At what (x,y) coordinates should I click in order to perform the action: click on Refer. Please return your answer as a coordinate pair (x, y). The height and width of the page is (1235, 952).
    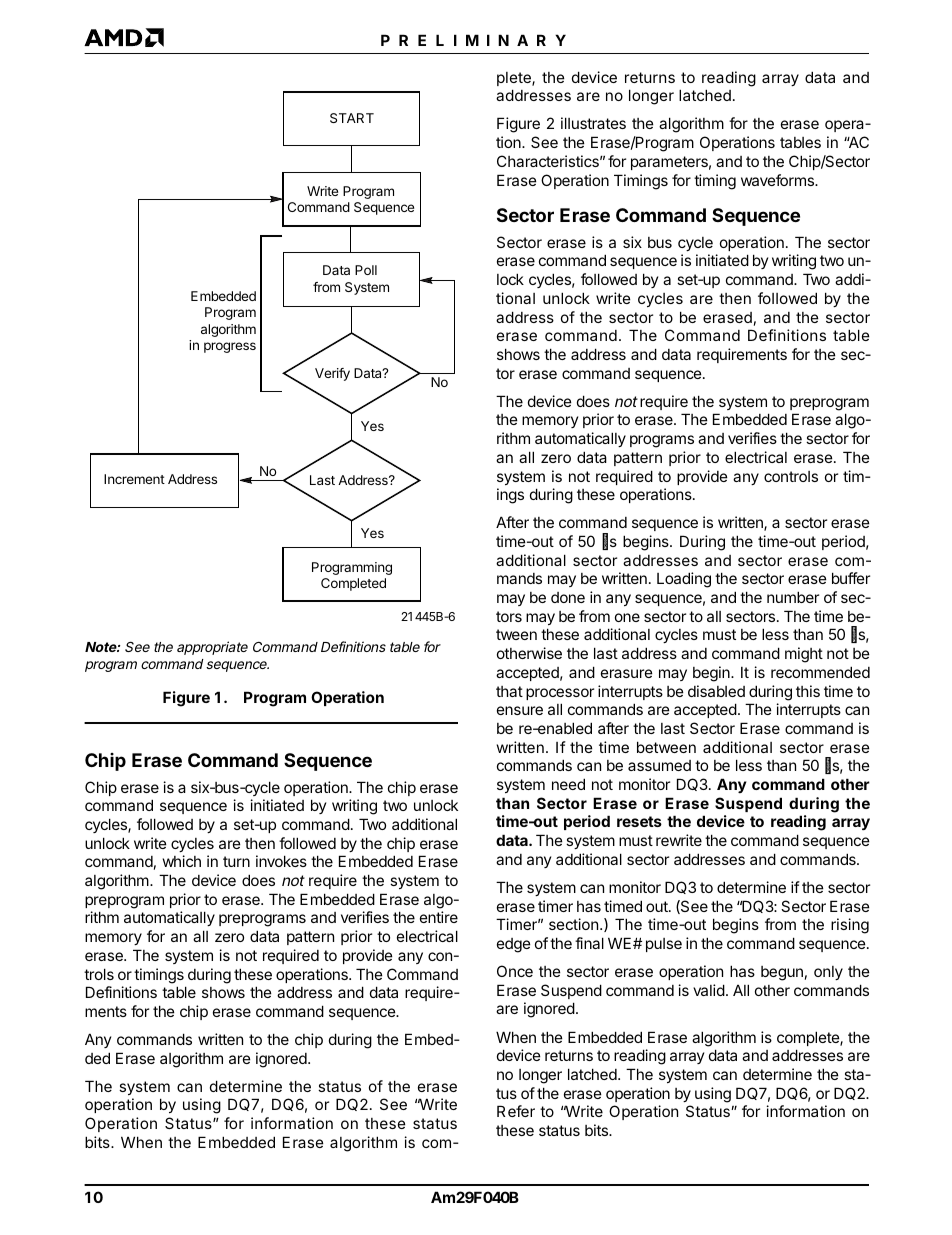
    Looking at the image, I should click on (516, 1111).
